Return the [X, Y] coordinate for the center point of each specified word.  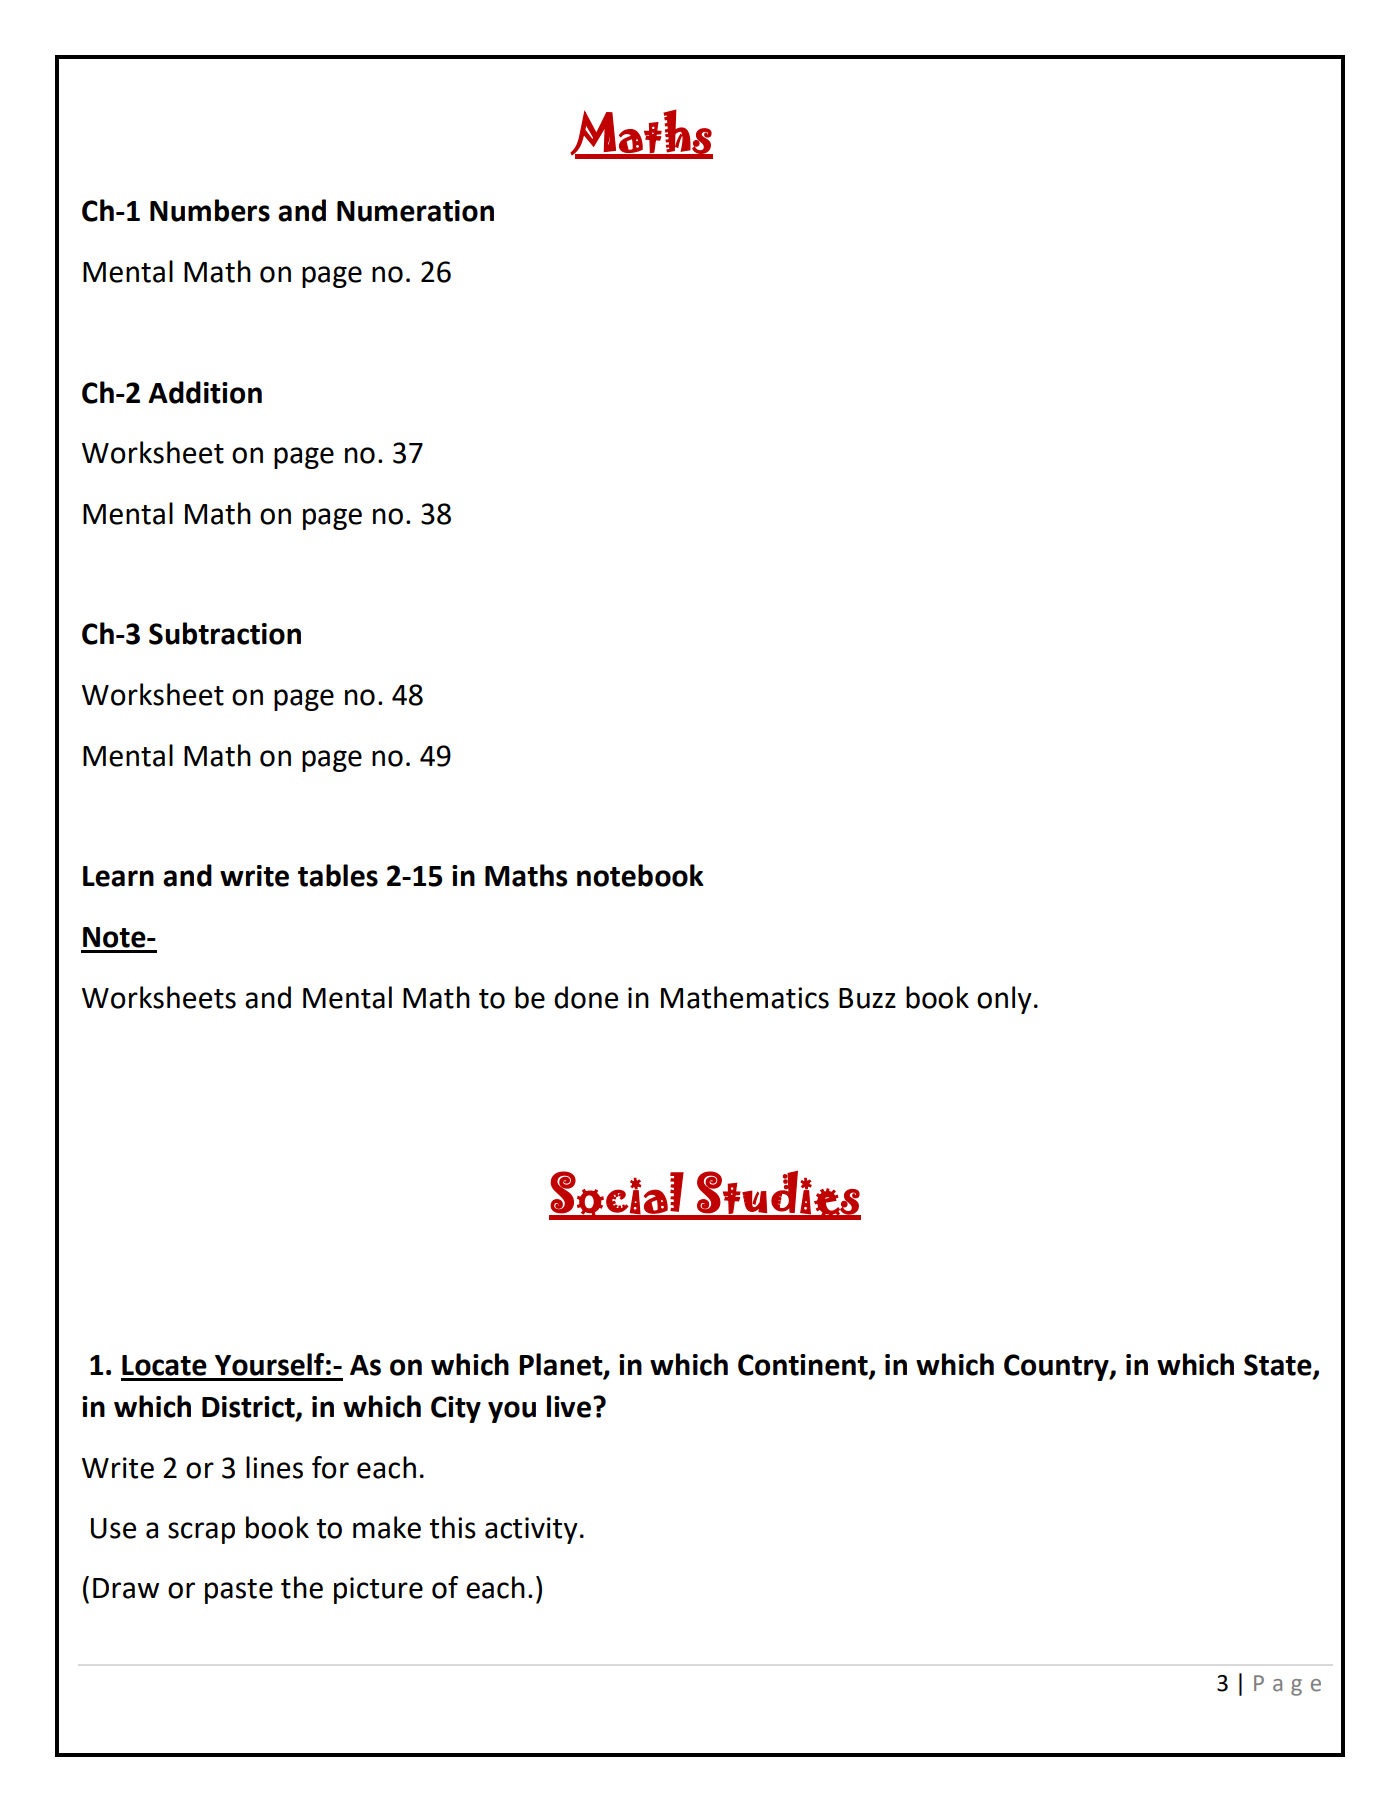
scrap [201, 1533]
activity [531, 1530]
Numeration [415, 211]
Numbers [210, 210]
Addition [205, 392]
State [1279, 1366]
